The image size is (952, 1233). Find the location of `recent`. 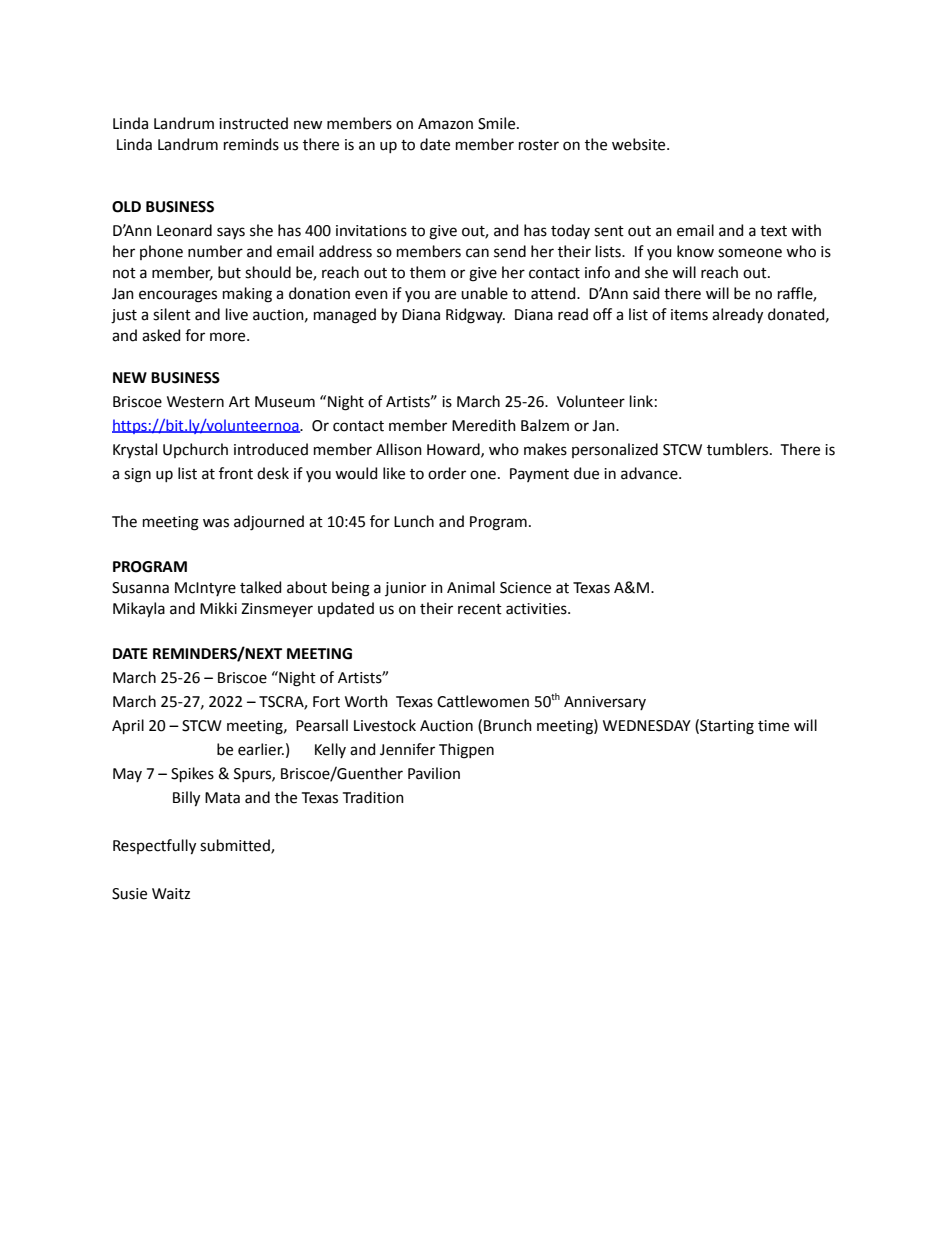

recent is located at coordinates (480, 609).
